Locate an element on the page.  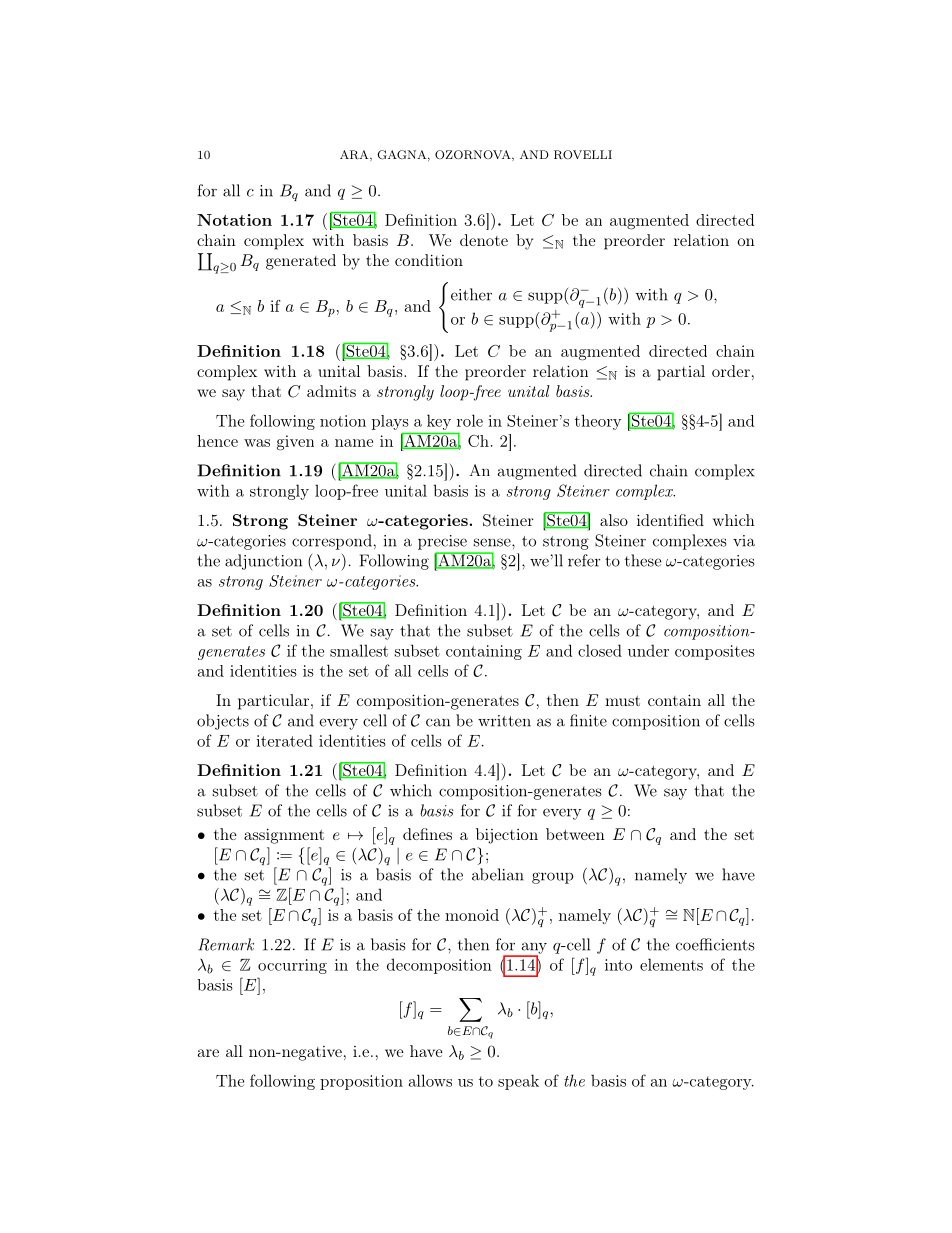
speak is located at coordinates (518, 1082).
